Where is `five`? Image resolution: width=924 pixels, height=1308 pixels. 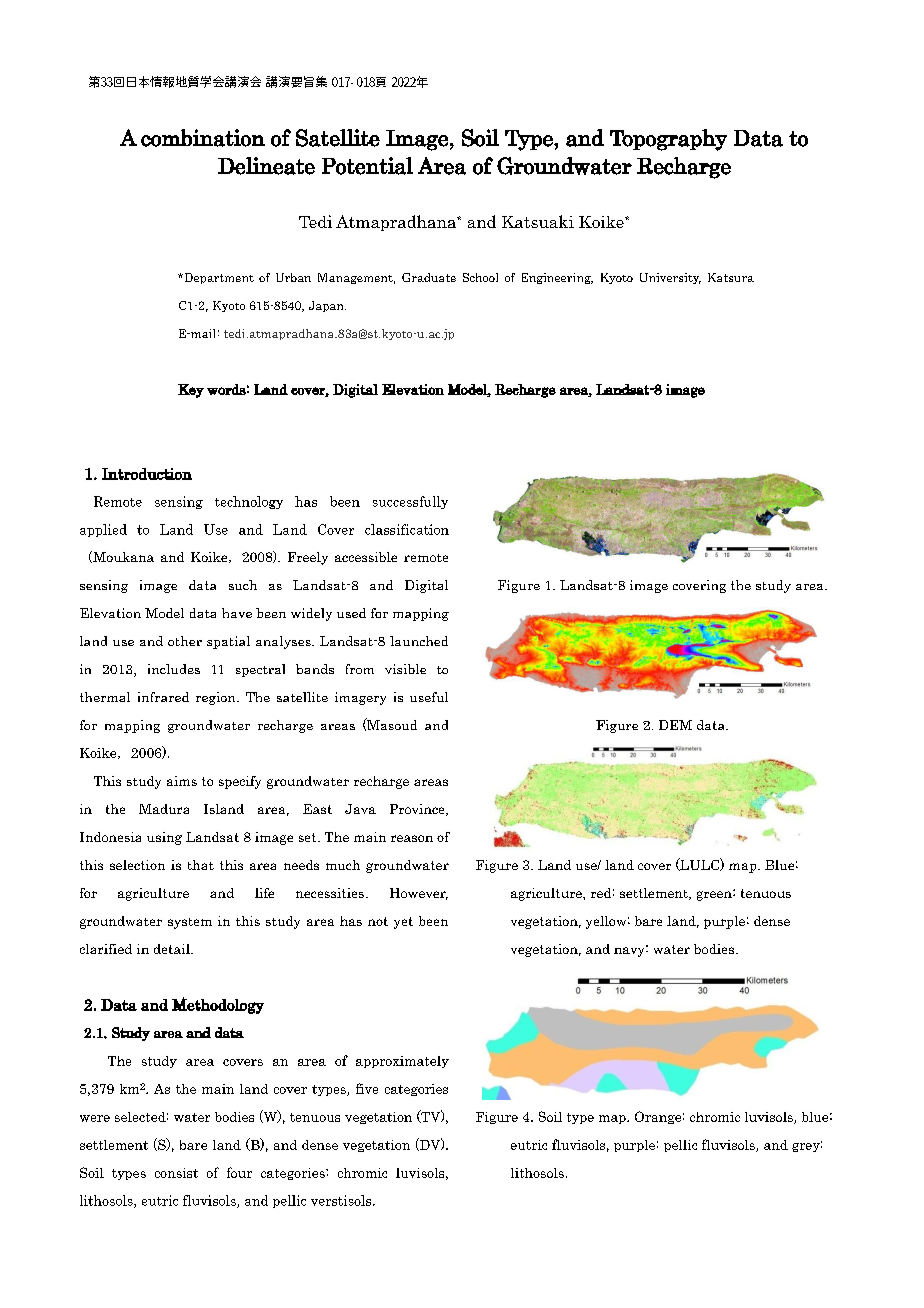 five is located at coordinates (367, 1088).
